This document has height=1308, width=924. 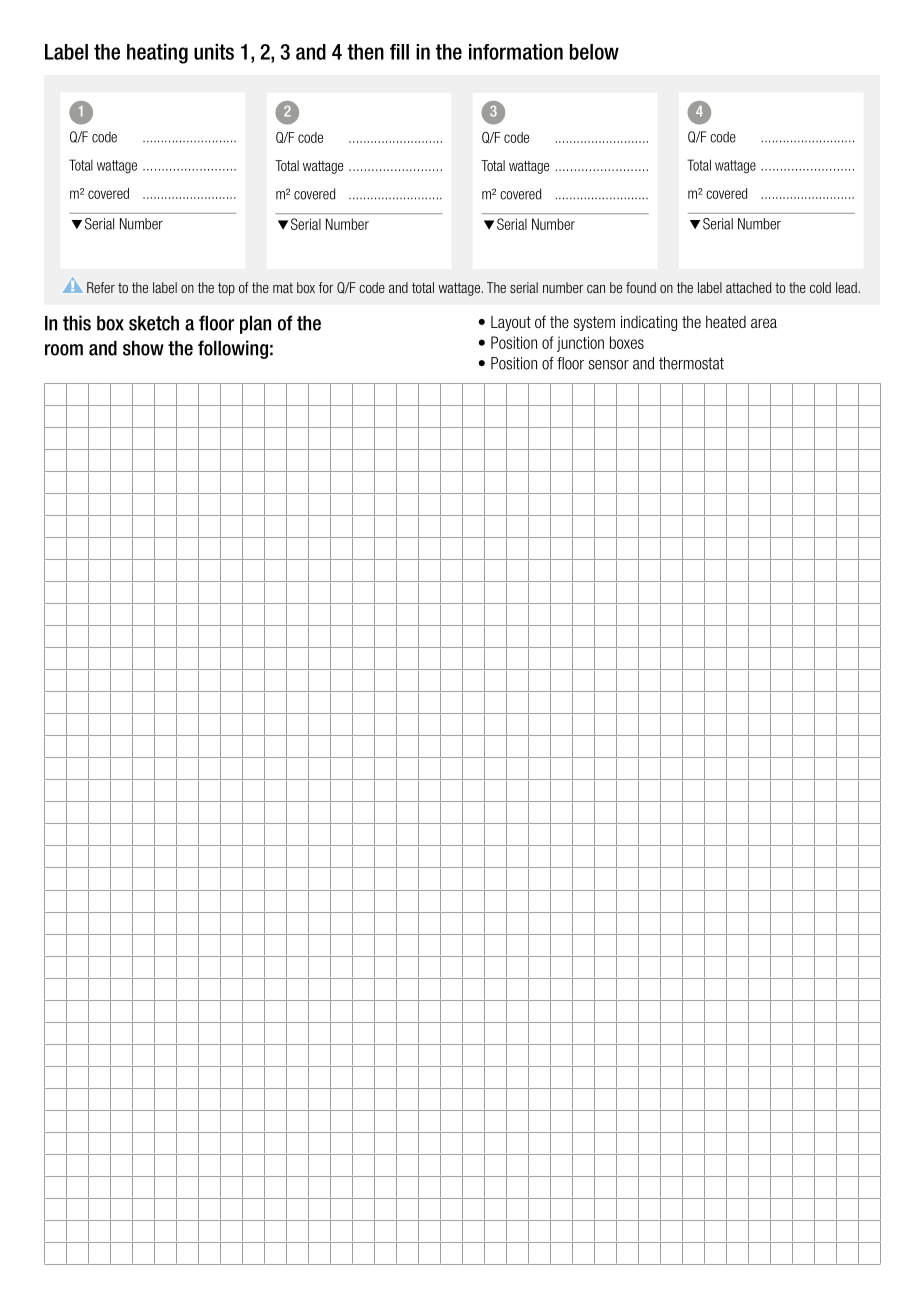 What do you see at coordinates (143, 348) in the document?
I see `show` at bounding box center [143, 348].
